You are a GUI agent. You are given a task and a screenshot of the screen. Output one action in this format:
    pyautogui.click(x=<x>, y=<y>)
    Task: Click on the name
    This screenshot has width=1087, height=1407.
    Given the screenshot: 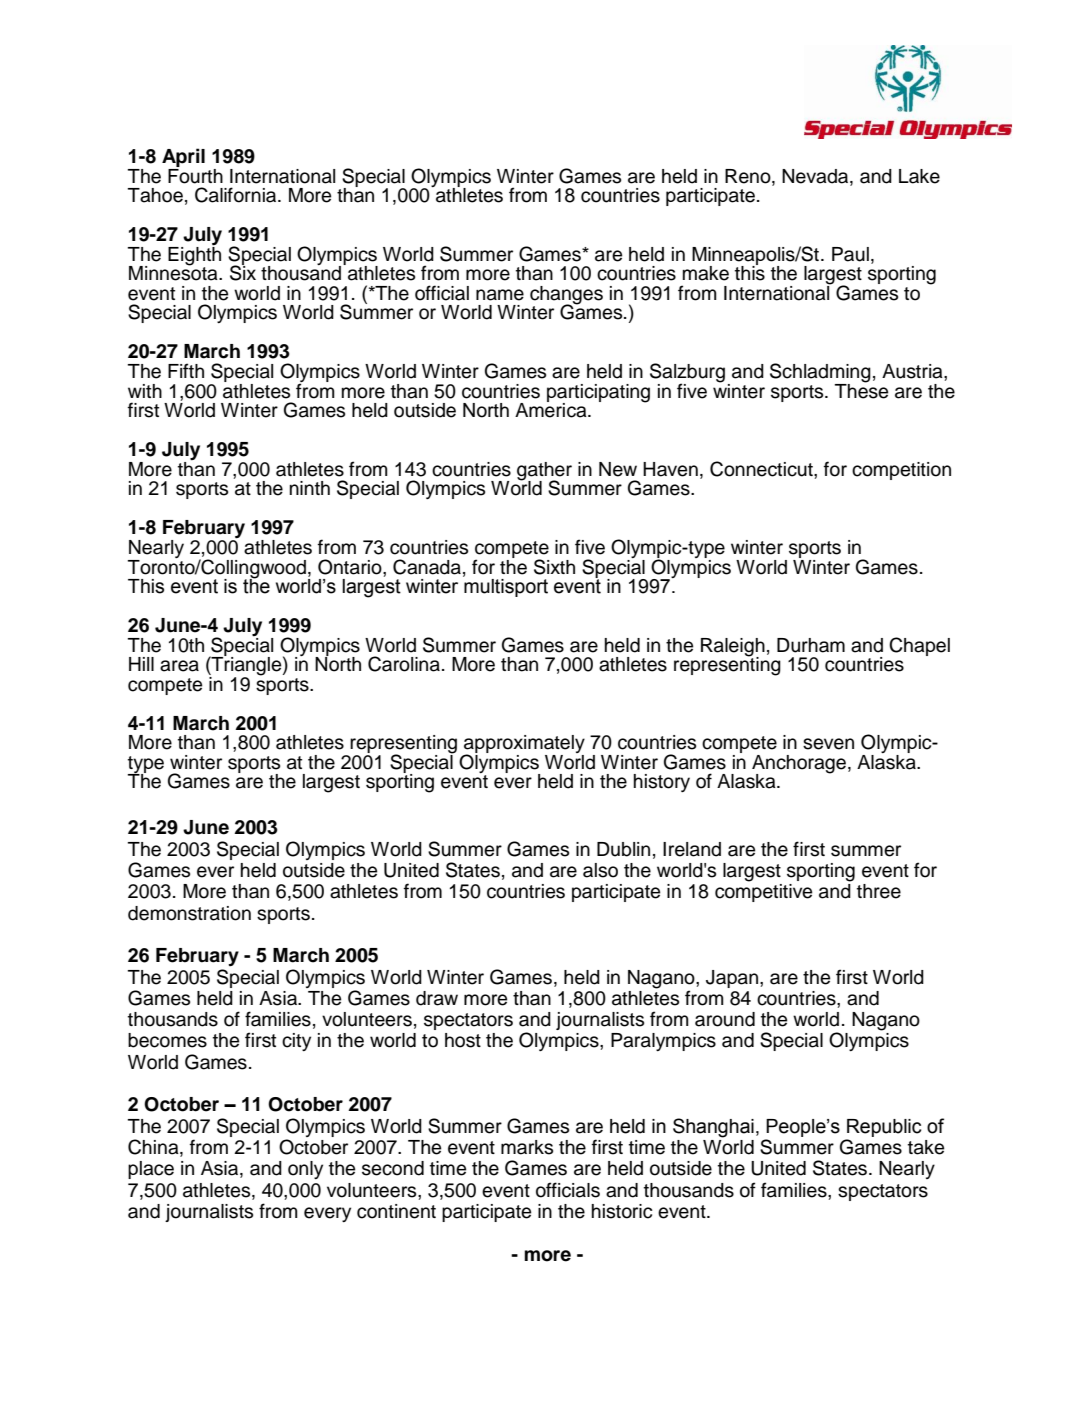 What is the action you would take?
    pyautogui.click(x=500, y=295)
